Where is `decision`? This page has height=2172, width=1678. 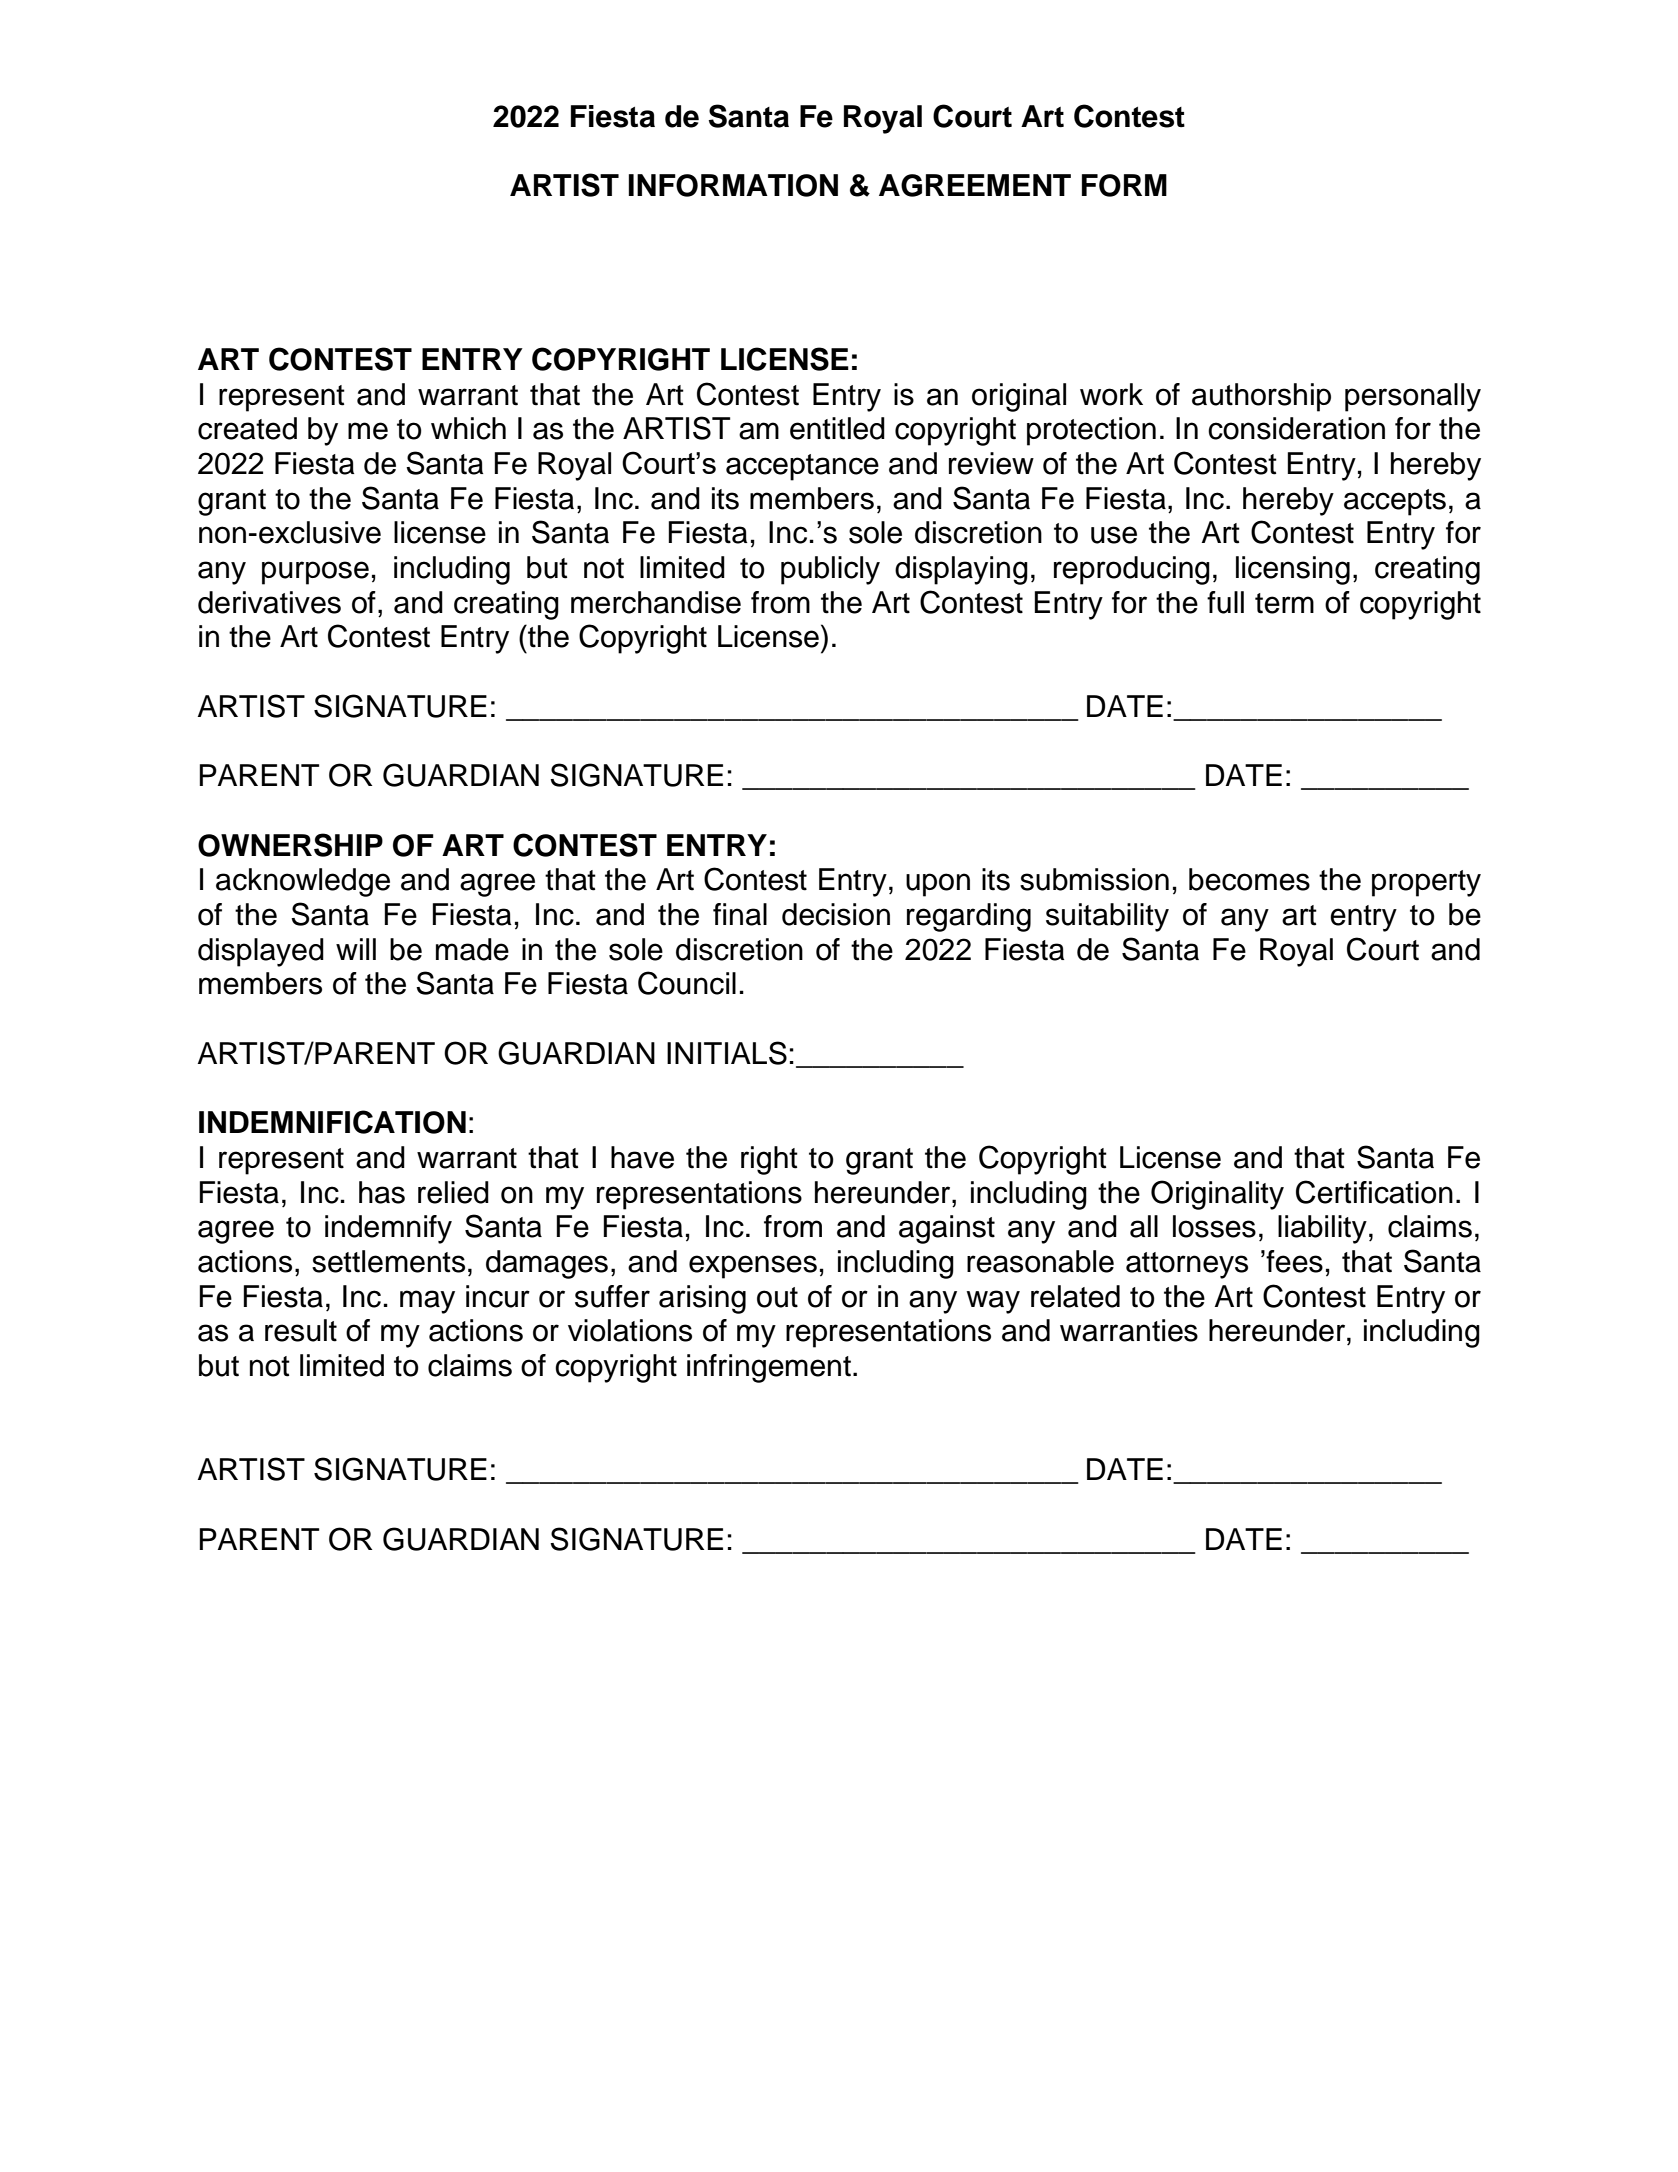 decision is located at coordinates (836, 914).
